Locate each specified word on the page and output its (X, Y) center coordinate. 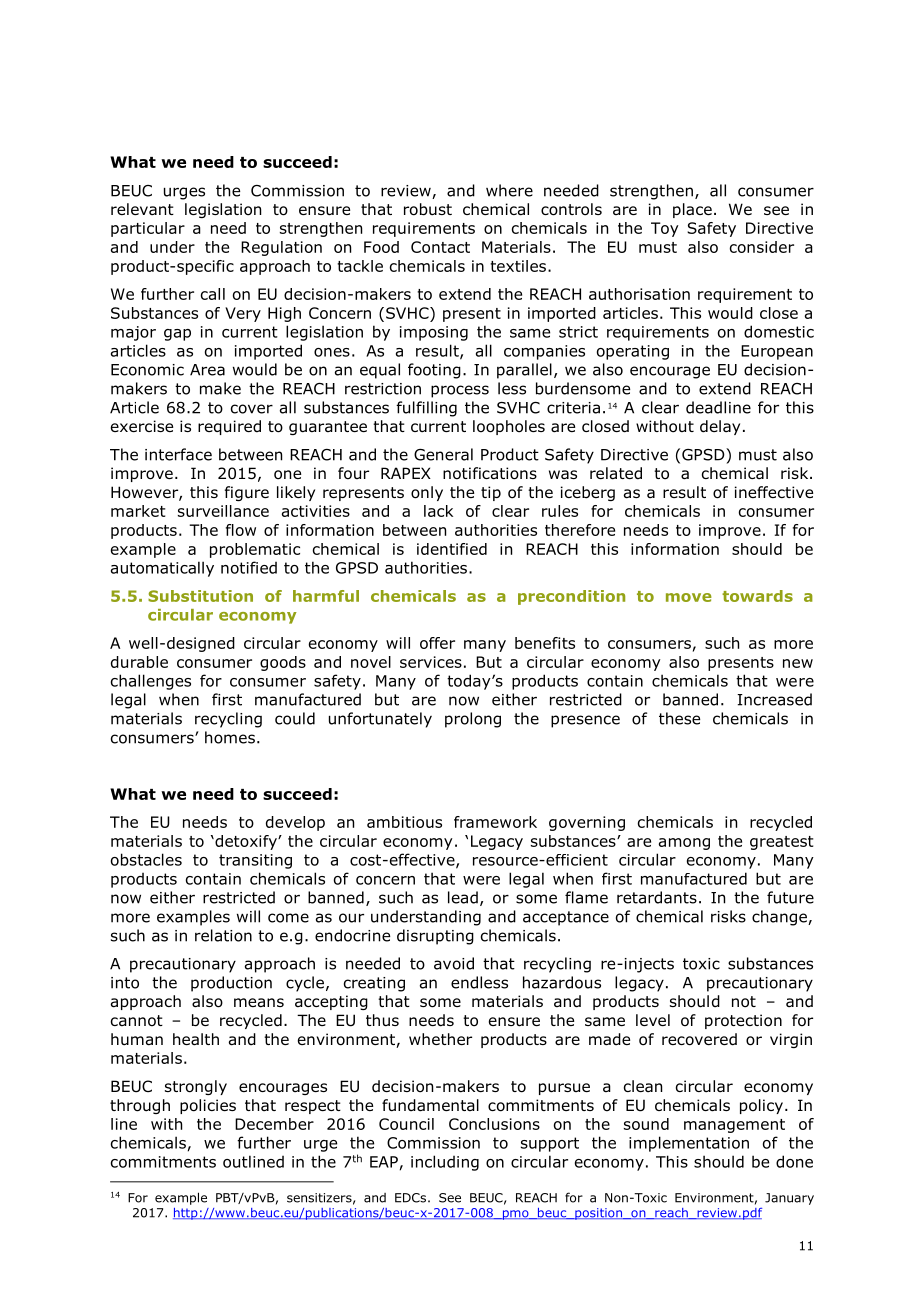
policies (208, 1106)
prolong (473, 720)
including (445, 1163)
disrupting (435, 937)
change (780, 918)
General (443, 454)
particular (148, 229)
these (679, 718)
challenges (151, 682)
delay (720, 427)
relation (223, 935)
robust (428, 209)
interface (178, 454)
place (692, 210)
